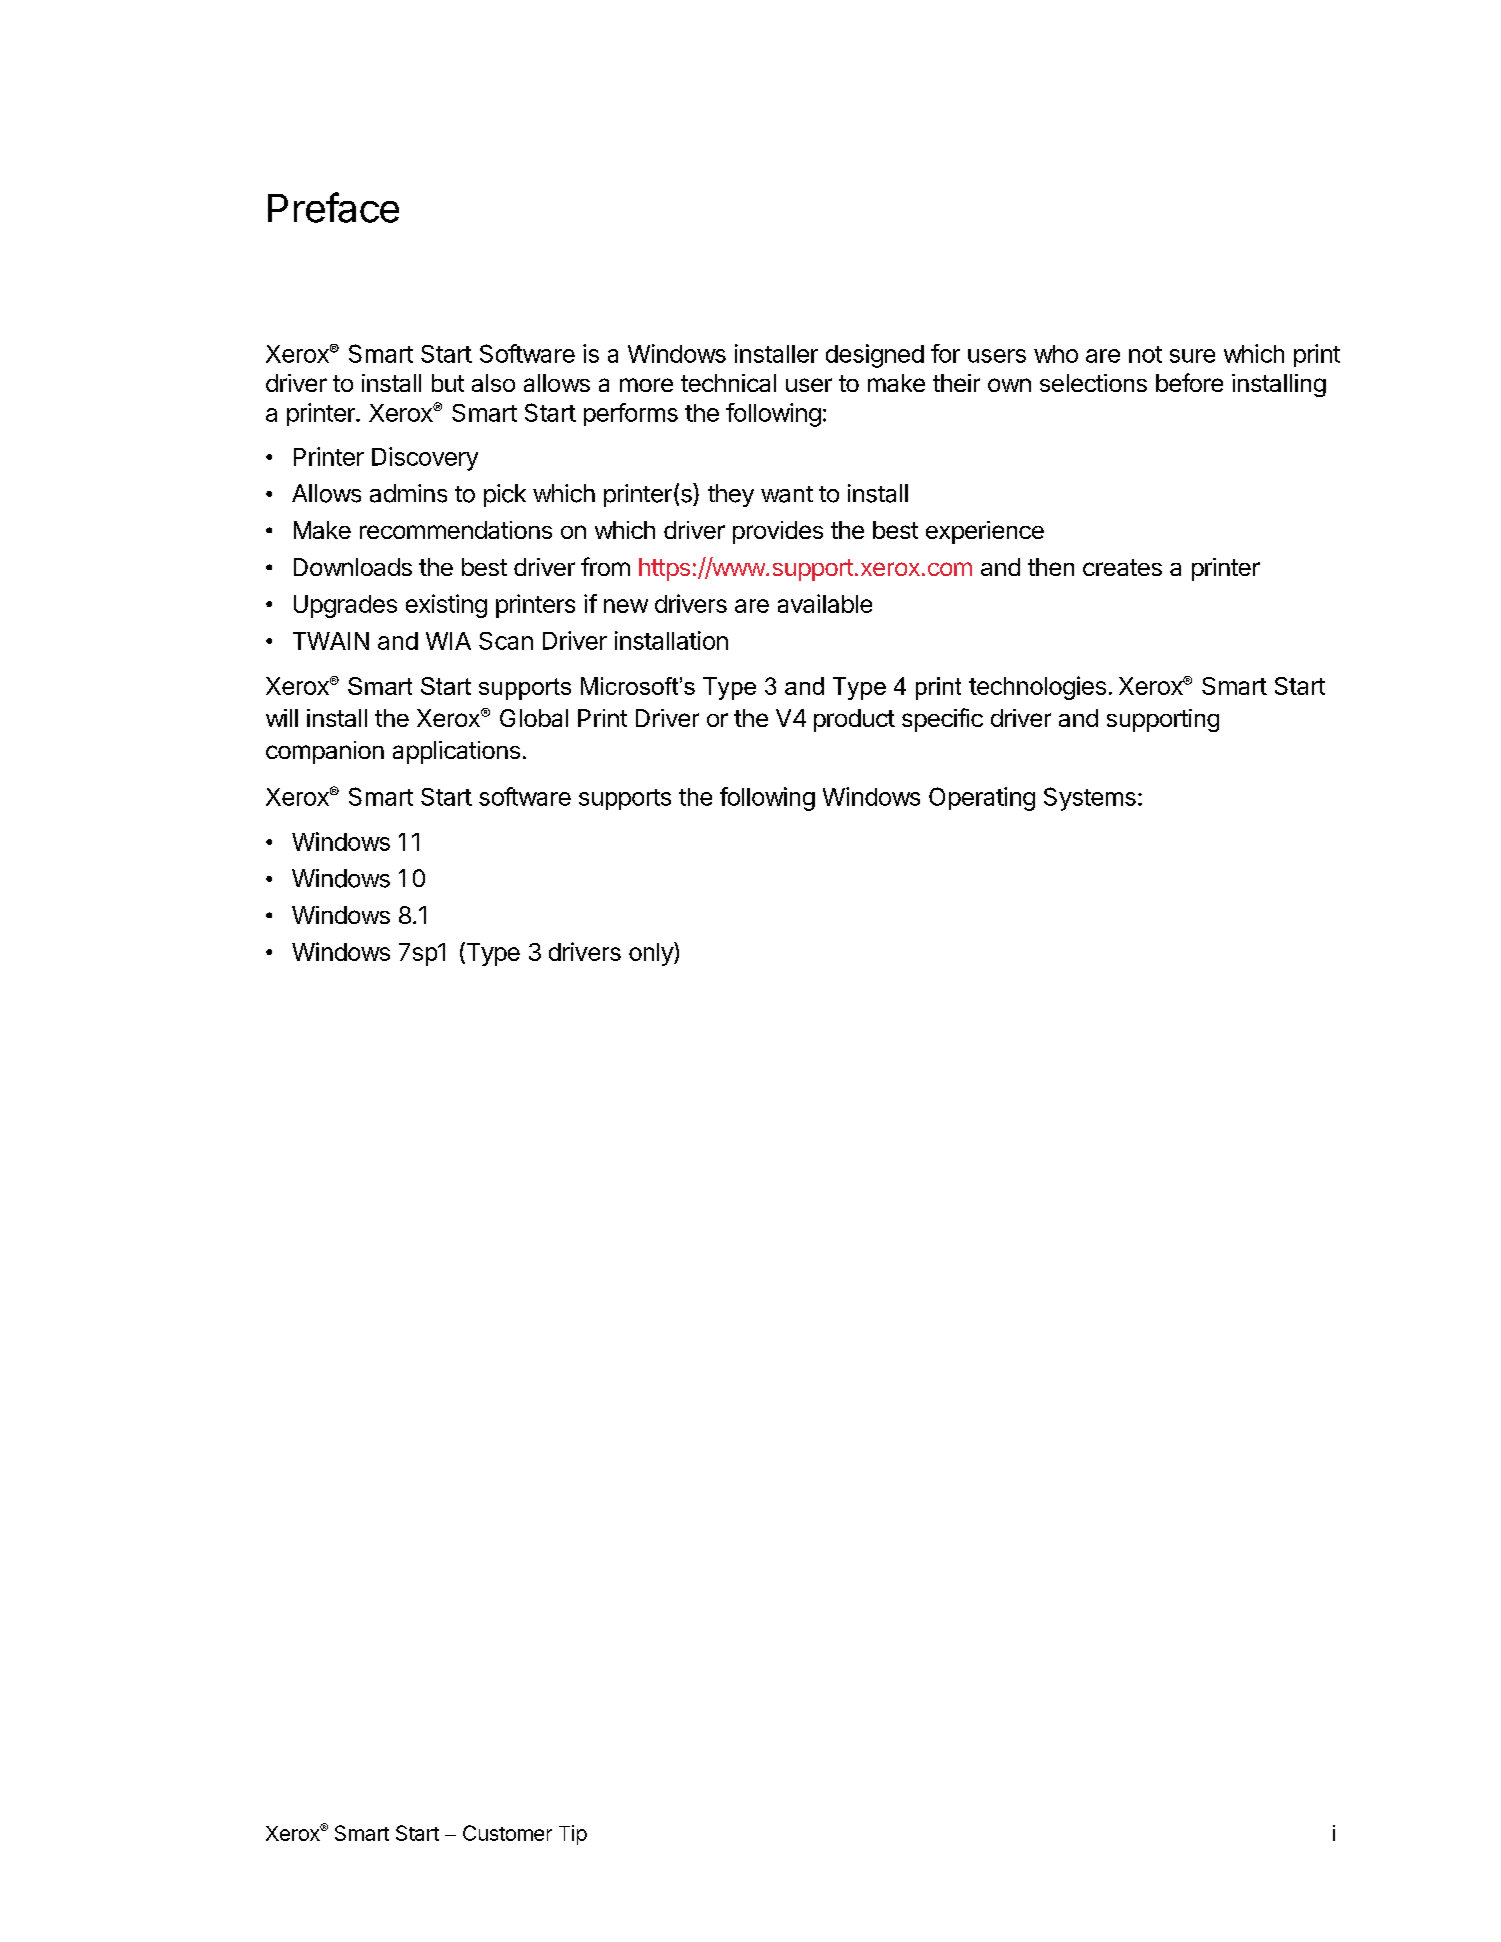 This page has width=1501, height=1942. I want to click on who, so click(1056, 354).
